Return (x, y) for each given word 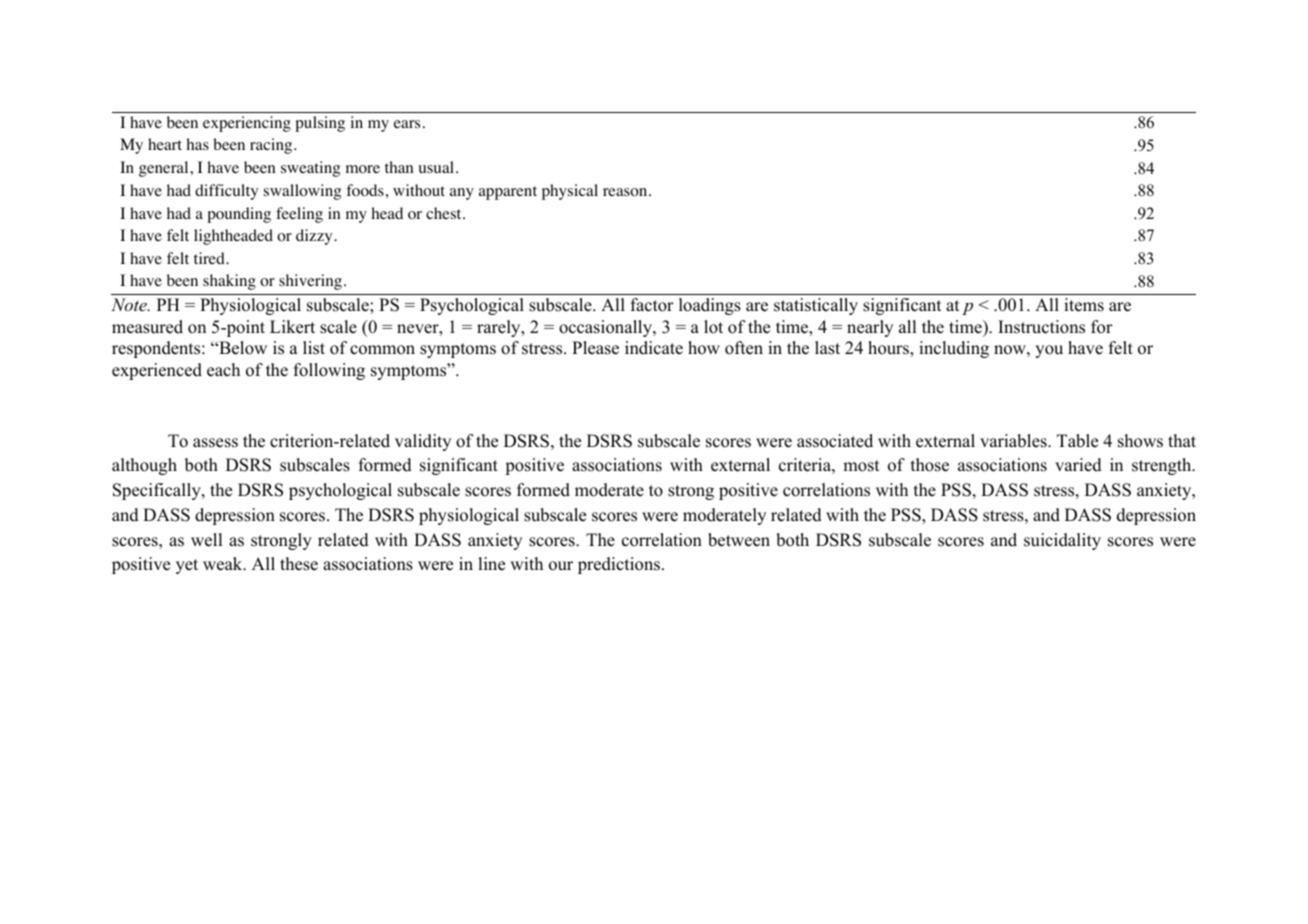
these (299, 564)
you (1049, 351)
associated (835, 441)
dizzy (315, 237)
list (314, 348)
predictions (619, 565)
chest (445, 213)
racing (272, 146)
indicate (654, 348)
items (1084, 305)
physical (570, 192)
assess (215, 443)
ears (407, 124)
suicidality (1062, 541)
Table (1077, 441)
